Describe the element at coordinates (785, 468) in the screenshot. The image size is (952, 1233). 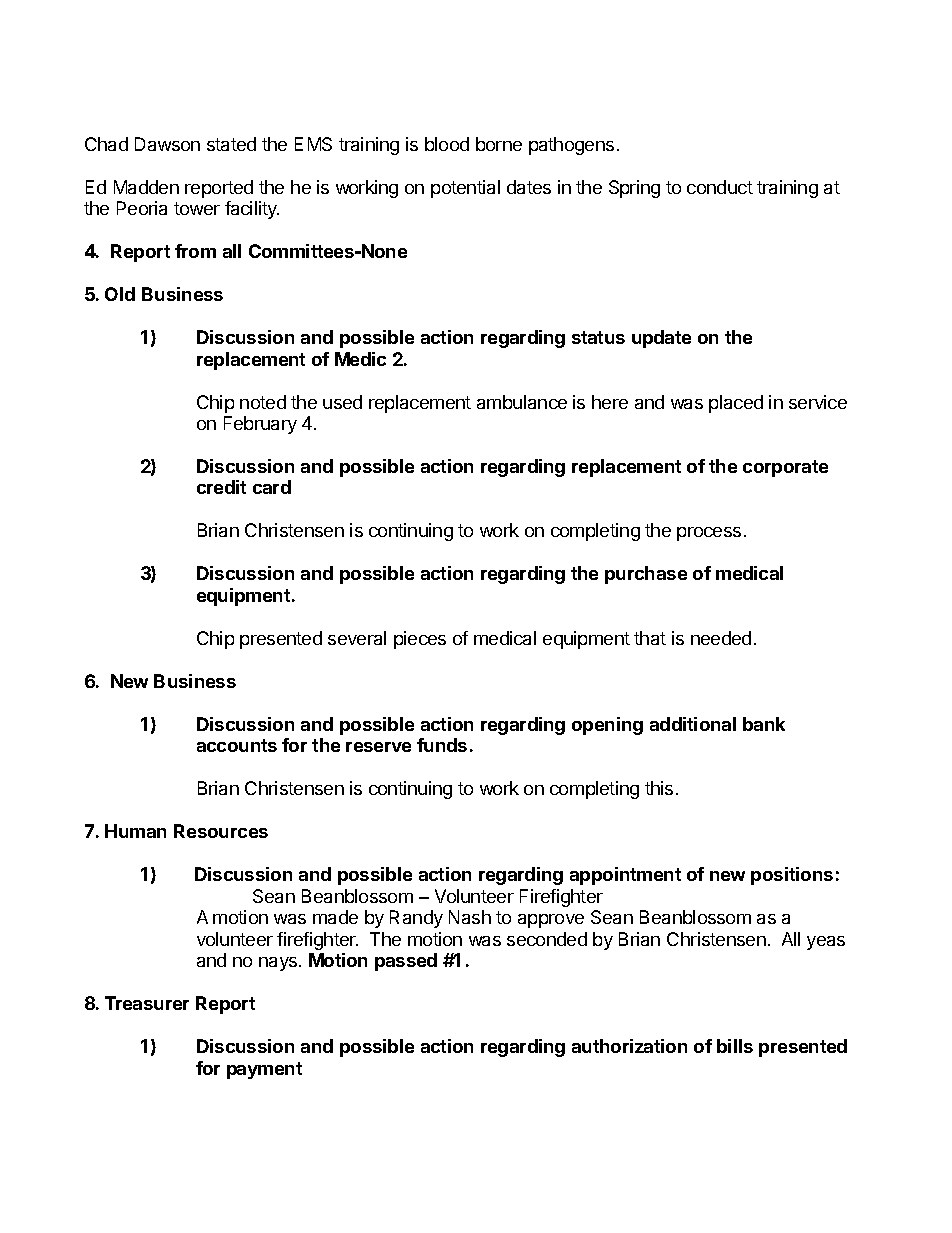
I see `corporate` at that location.
